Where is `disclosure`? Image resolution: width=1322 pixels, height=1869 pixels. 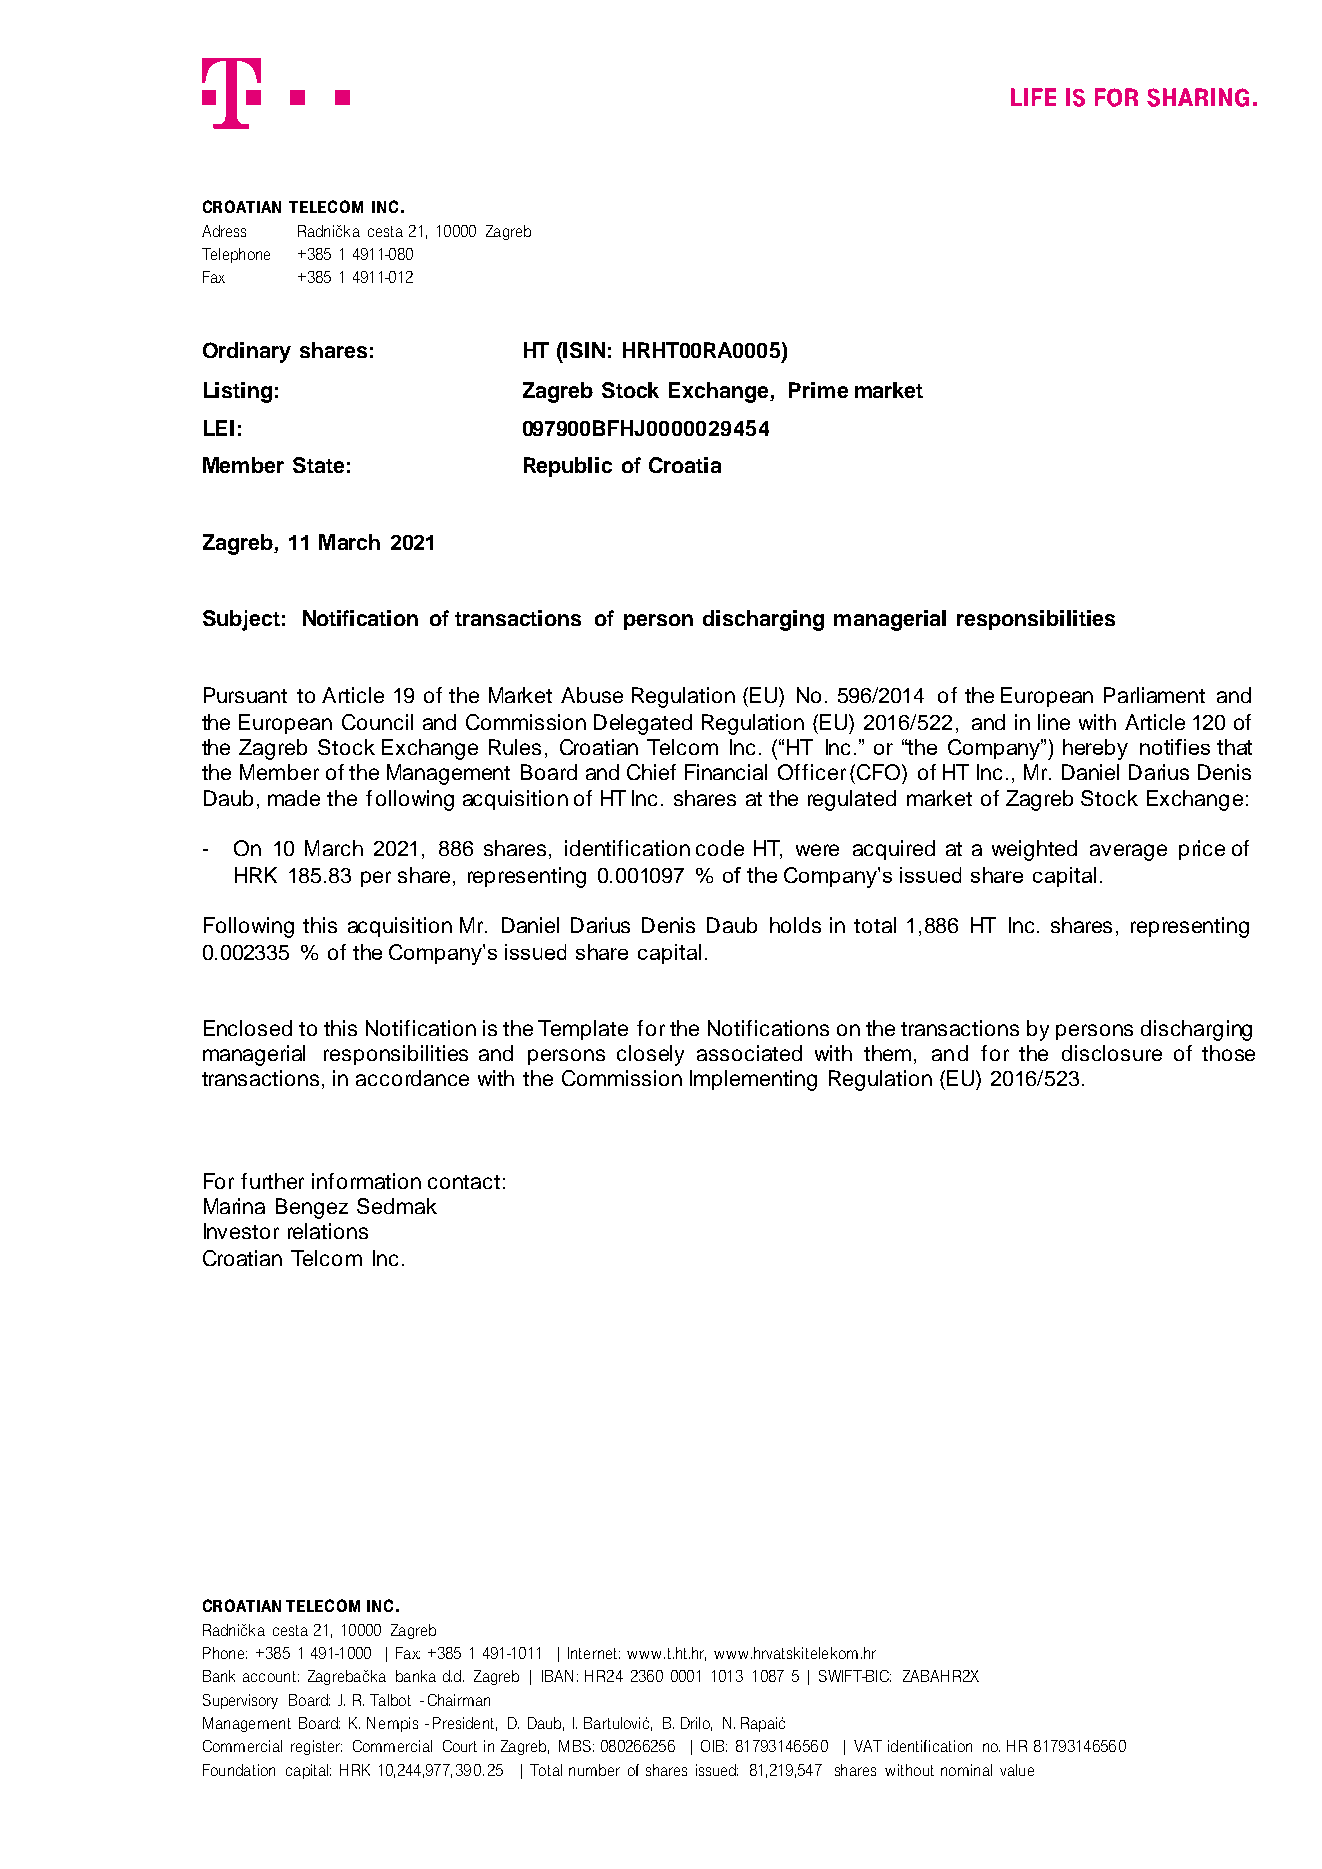
disclosure is located at coordinates (1112, 1053).
